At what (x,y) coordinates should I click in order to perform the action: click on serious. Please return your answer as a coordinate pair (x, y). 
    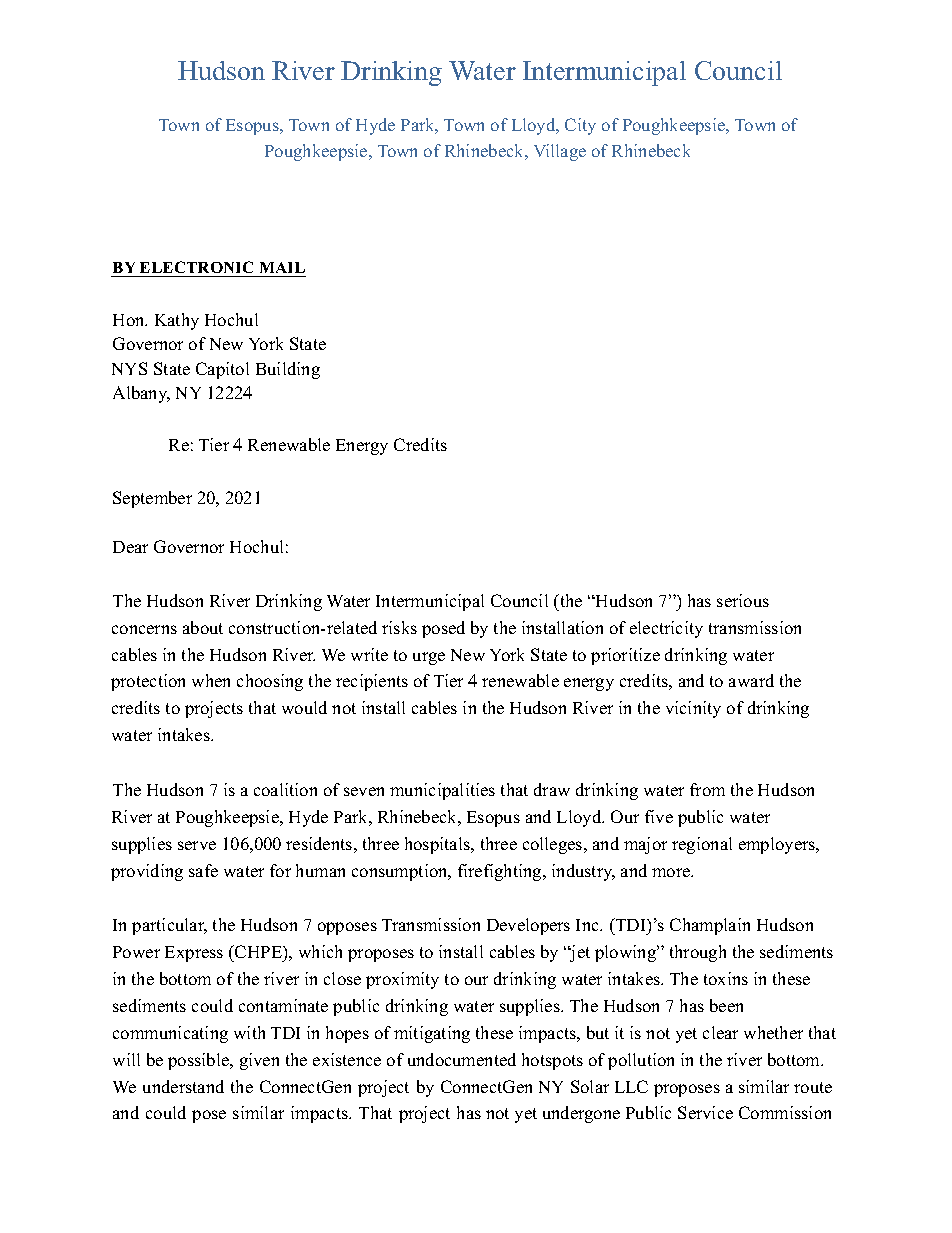
    Looking at the image, I should click on (743, 600).
